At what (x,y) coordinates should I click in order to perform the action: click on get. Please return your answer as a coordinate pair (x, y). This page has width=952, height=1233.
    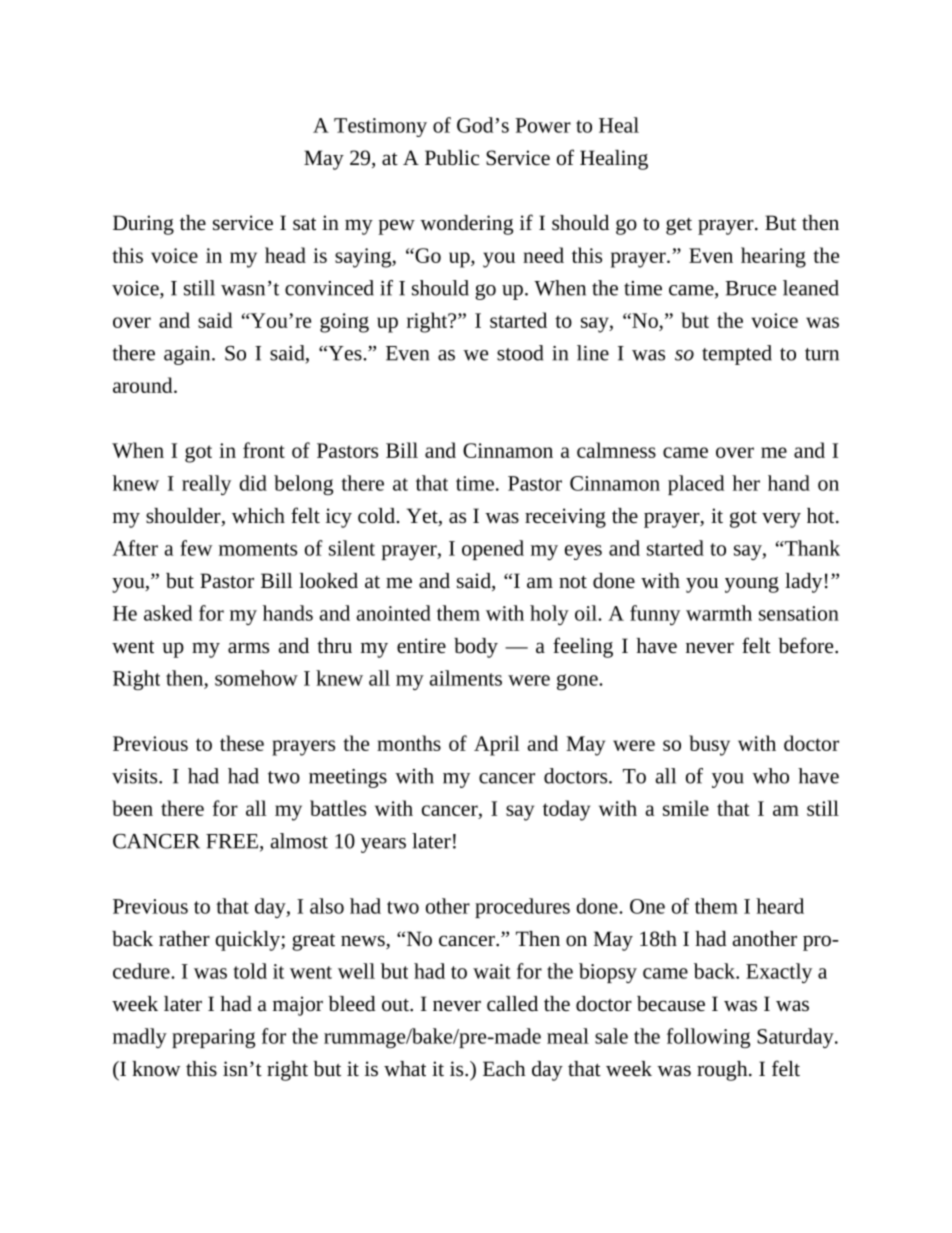
    Looking at the image, I should click on (679, 226).
